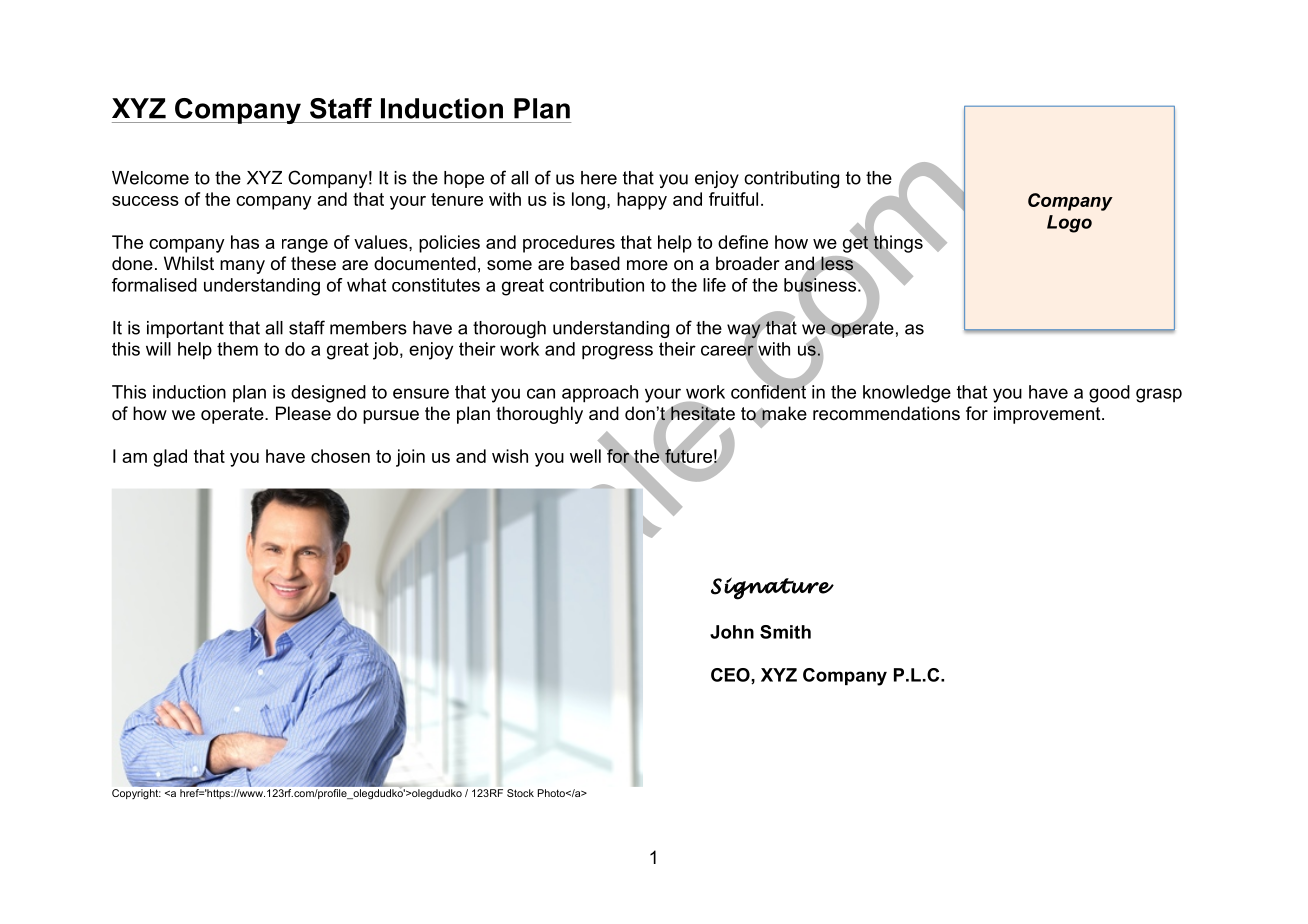  I want to click on progress, so click(617, 352).
